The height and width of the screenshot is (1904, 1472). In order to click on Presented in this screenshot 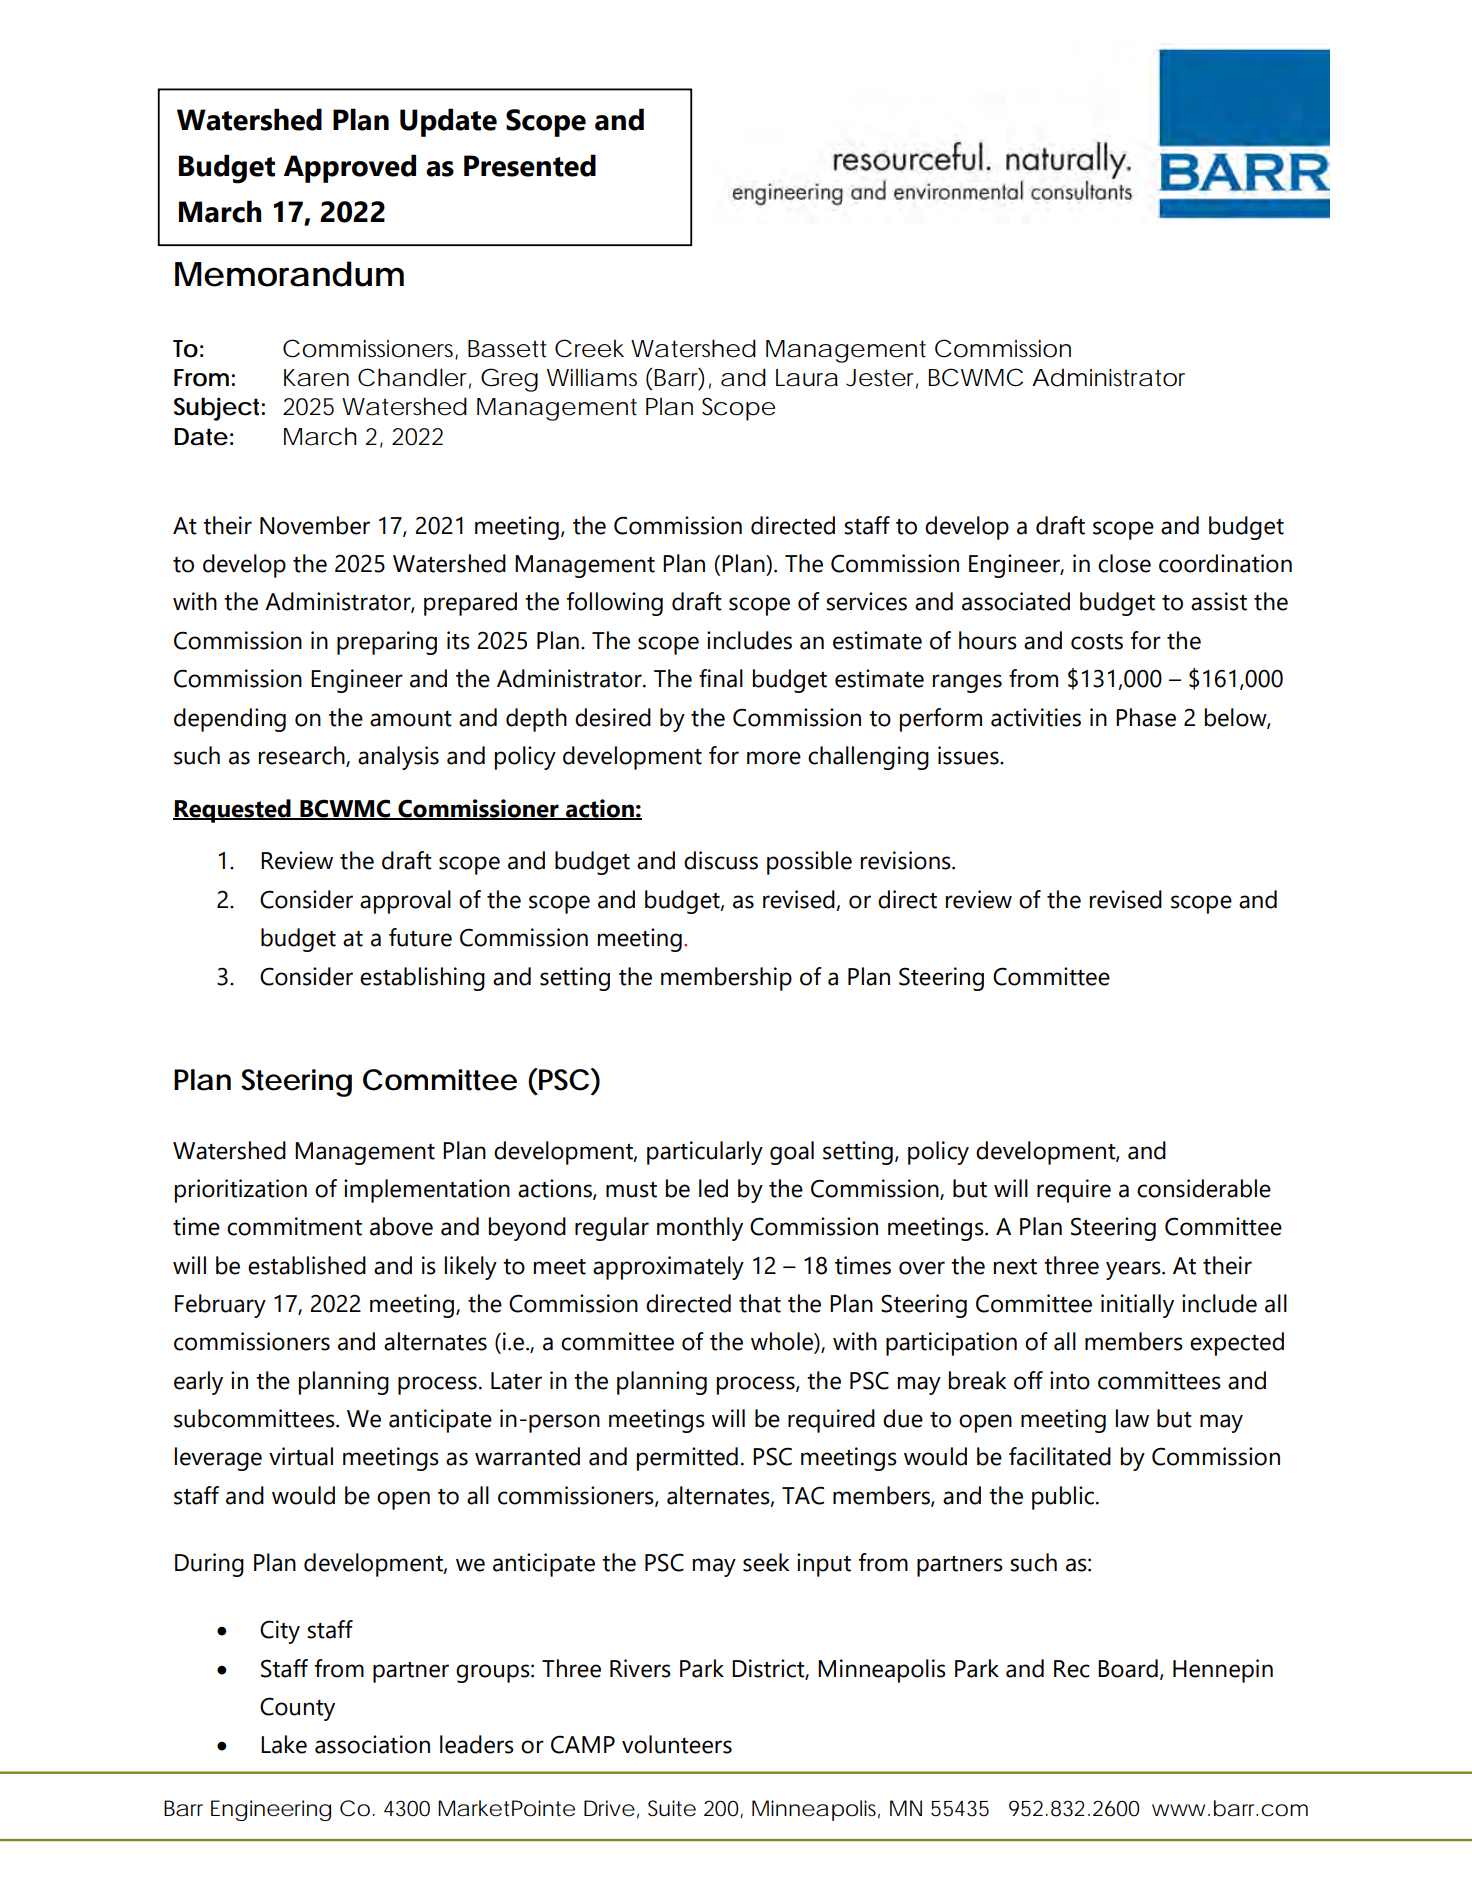, I will do `click(530, 165)`.
